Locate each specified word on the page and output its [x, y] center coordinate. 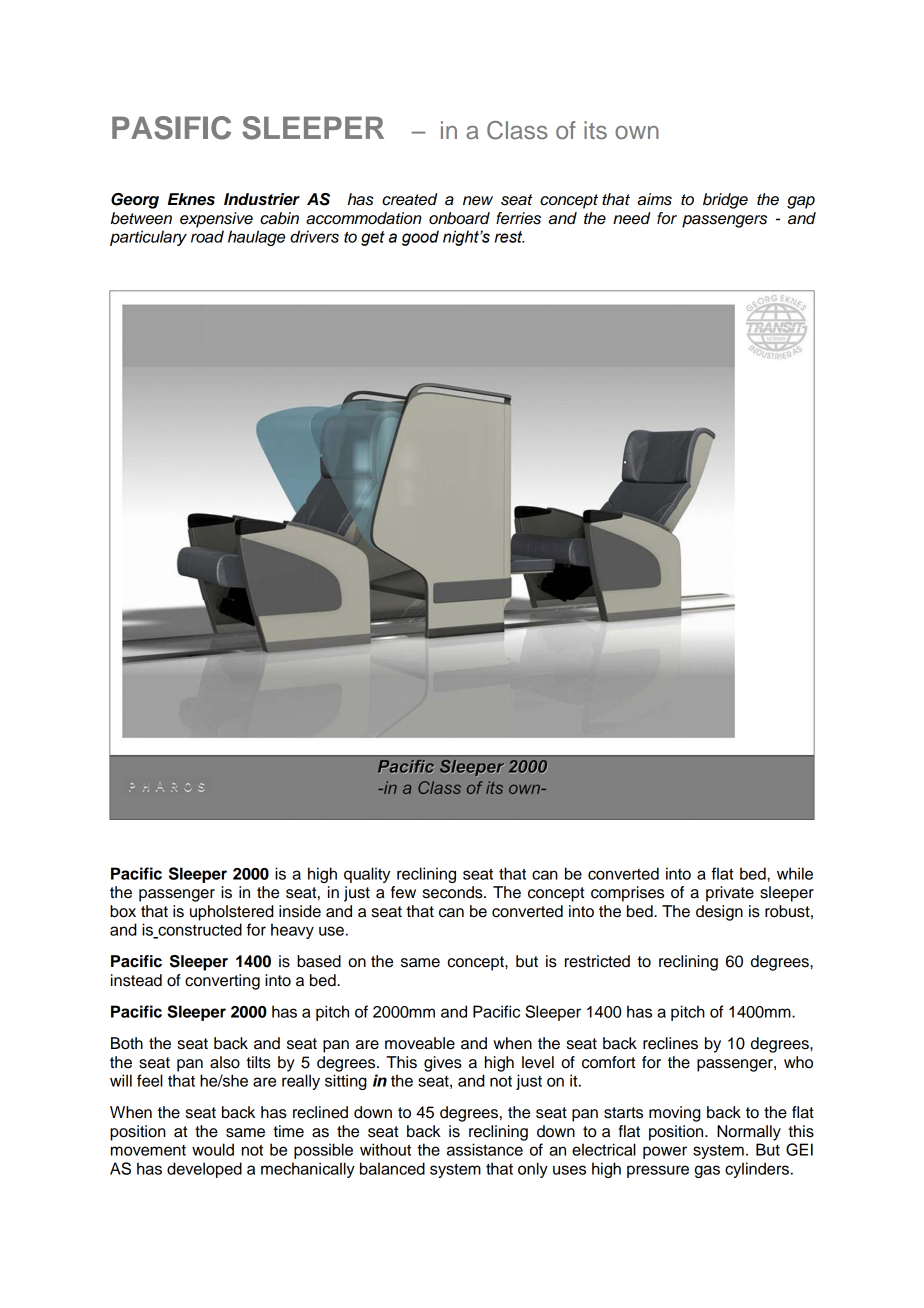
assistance [485, 1149]
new [478, 201]
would [213, 1149]
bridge [725, 201]
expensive [216, 220]
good [420, 238]
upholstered [232, 913]
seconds [454, 892]
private [730, 894]
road [207, 236]
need [632, 218]
